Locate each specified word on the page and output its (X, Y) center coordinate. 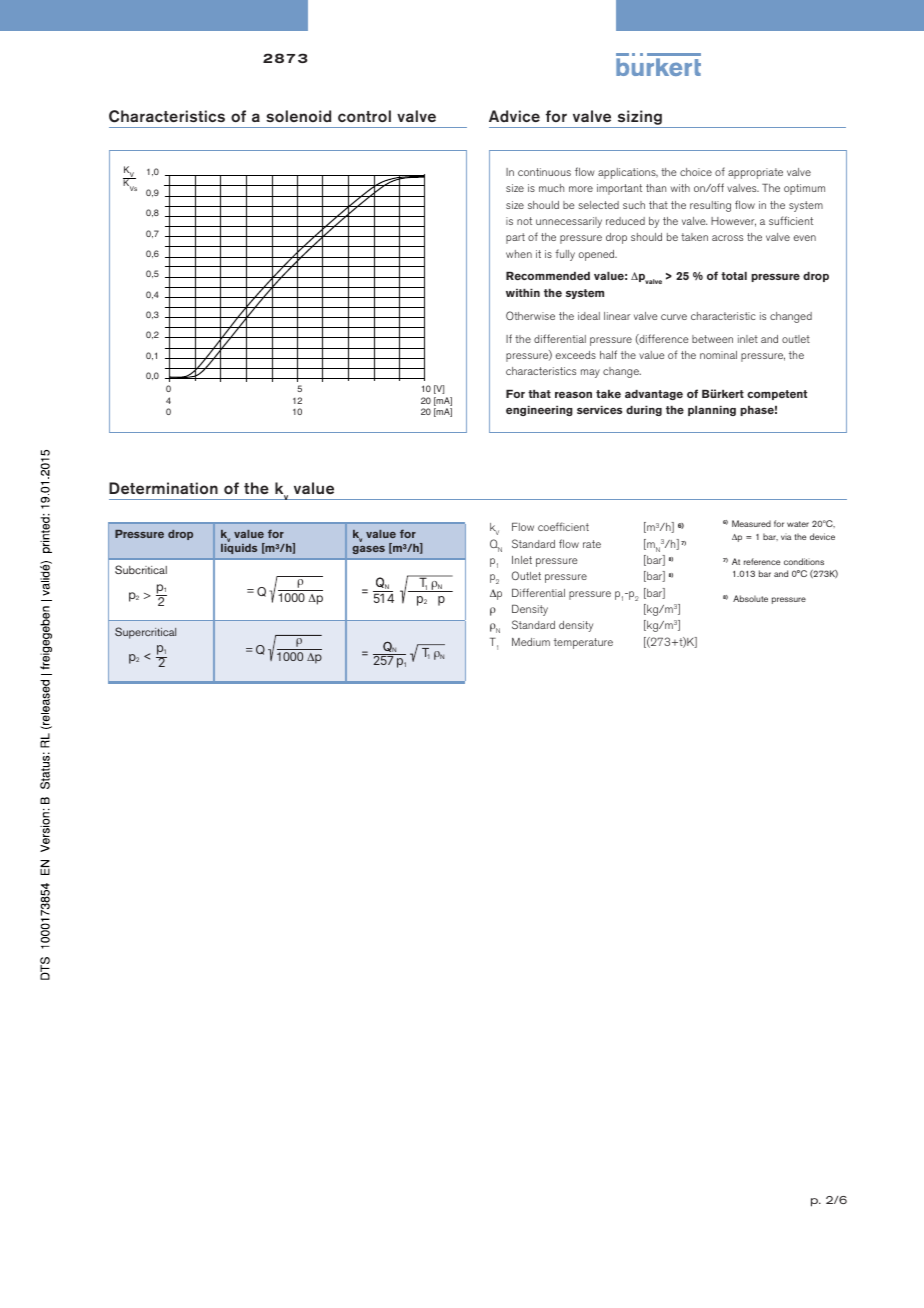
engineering (539, 411)
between (712, 339)
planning (712, 411)
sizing (639, 119)
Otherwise (530, 315)
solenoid (298, 116)
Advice (514, 116)
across (727, 238)
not (524, 221)
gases (369, 550)
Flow (523, 527)
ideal (589, 316)
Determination (163, 488)
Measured (751, 523)
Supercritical (145, 633)
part (515, 238)
